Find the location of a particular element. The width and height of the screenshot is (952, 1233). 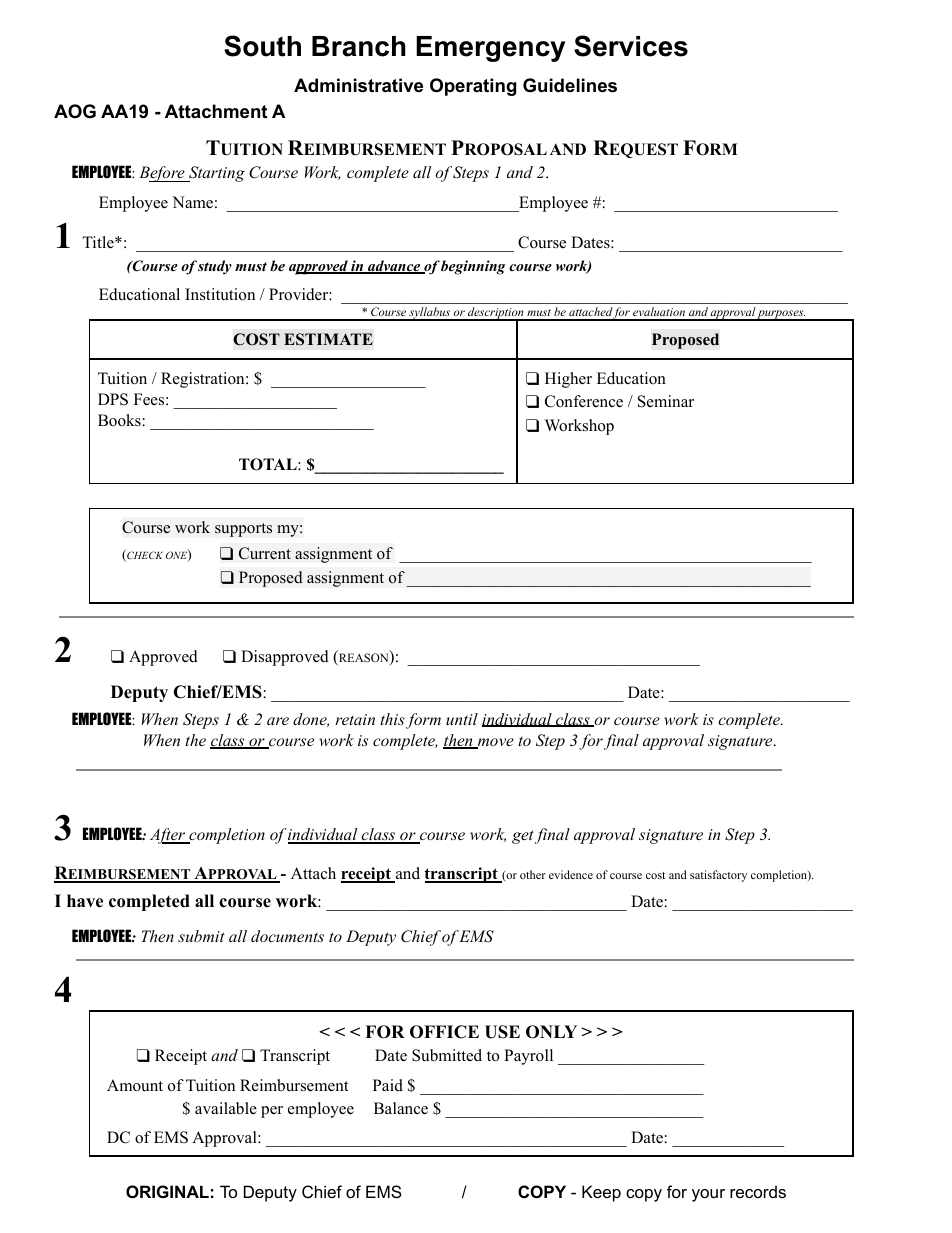

this is located at coordinates (392, 719).
